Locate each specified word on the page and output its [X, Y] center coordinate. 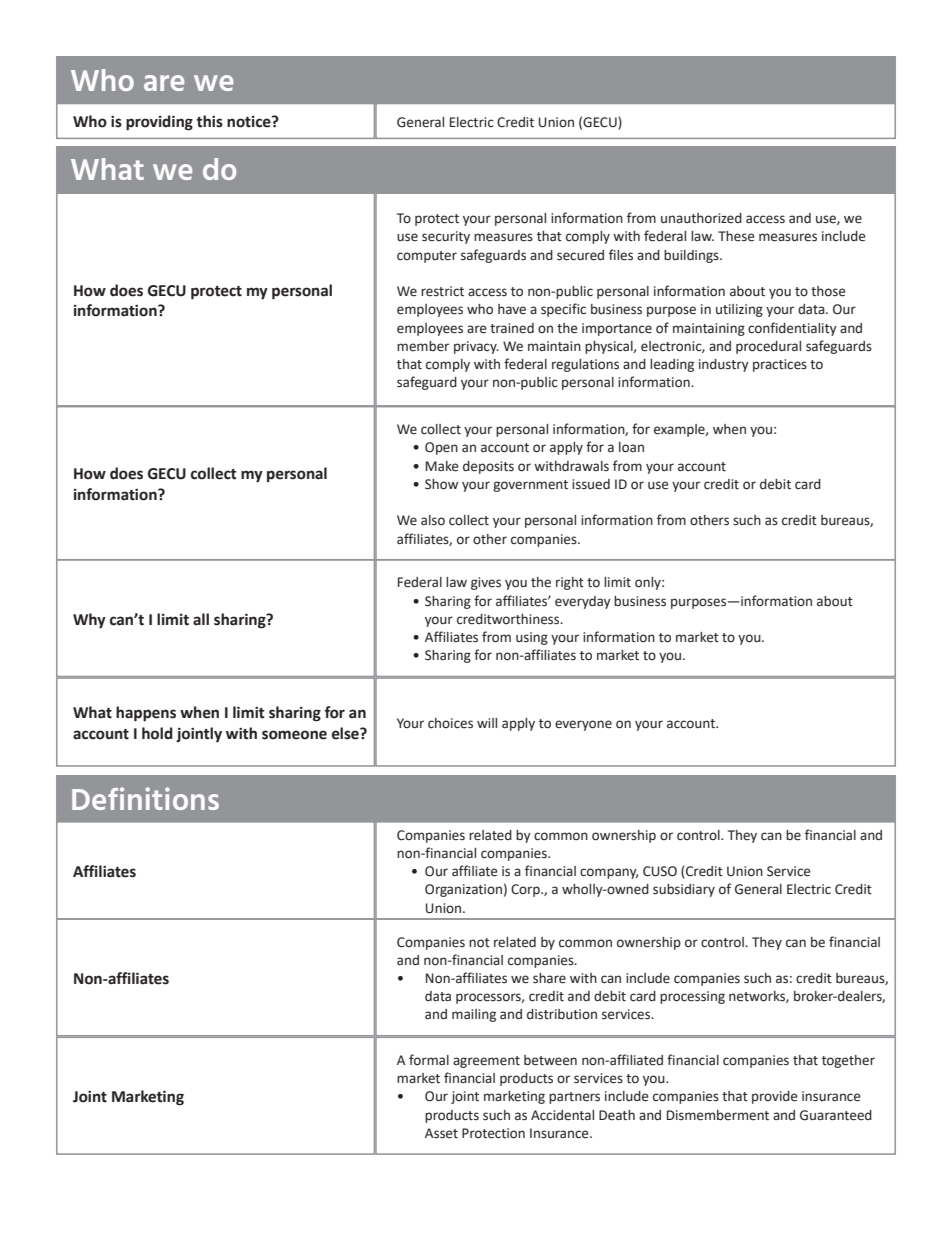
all [201, 619]
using [532, 638]
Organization [463, 890]
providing [159, 123]
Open [441, 448]
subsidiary [684, 890]
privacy [476, 347]
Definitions [145, 798]
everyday [583, 602]
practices [780, 365]
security [446, 237]
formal [429, 1060]
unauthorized [701, 218]
